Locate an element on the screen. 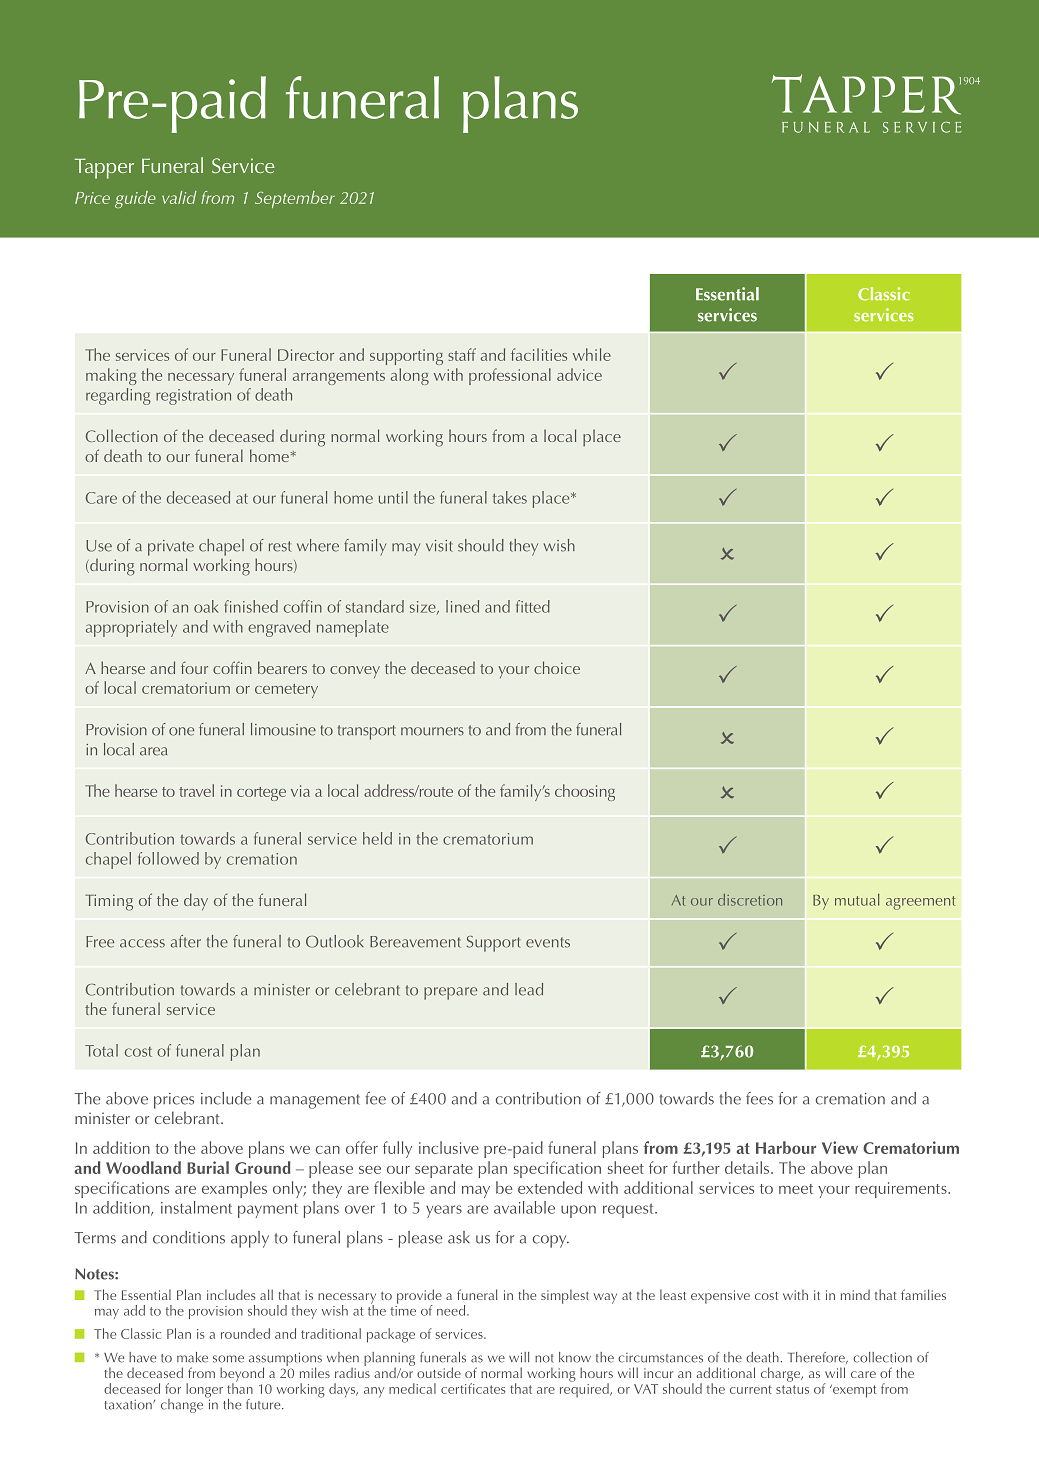 The width and height of the screenshot is (1039, 1470). events is located at coordinates (548, 942).
